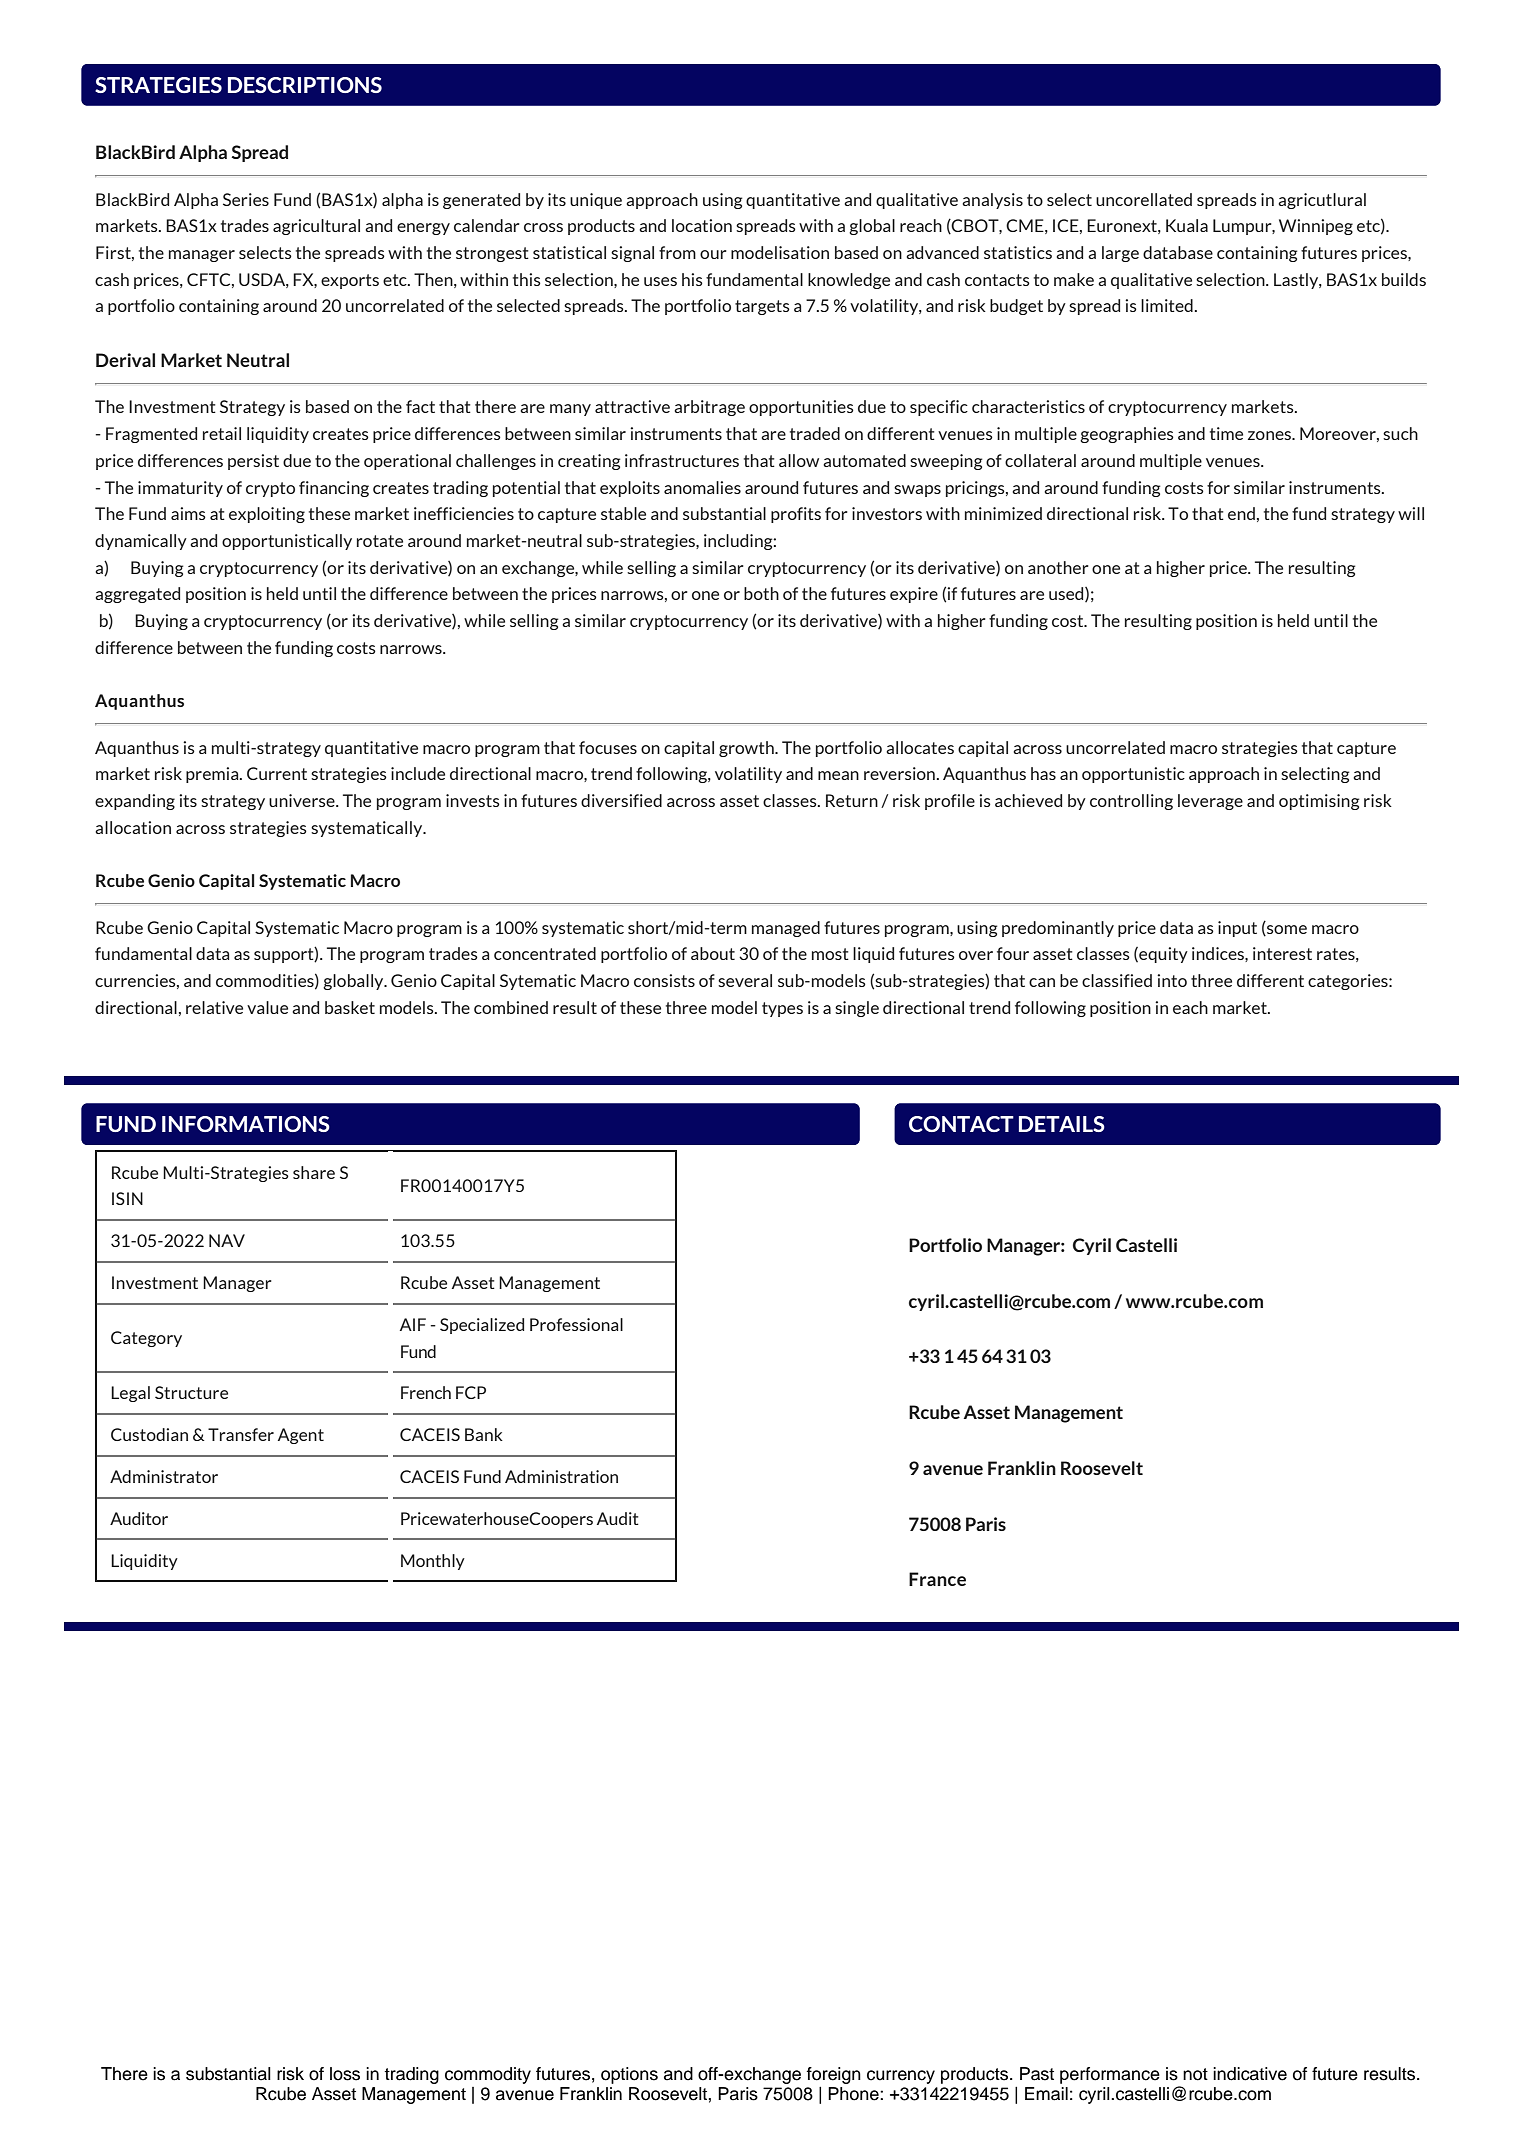  I want to click on INFORMATIONS, so click(246, 1124).
